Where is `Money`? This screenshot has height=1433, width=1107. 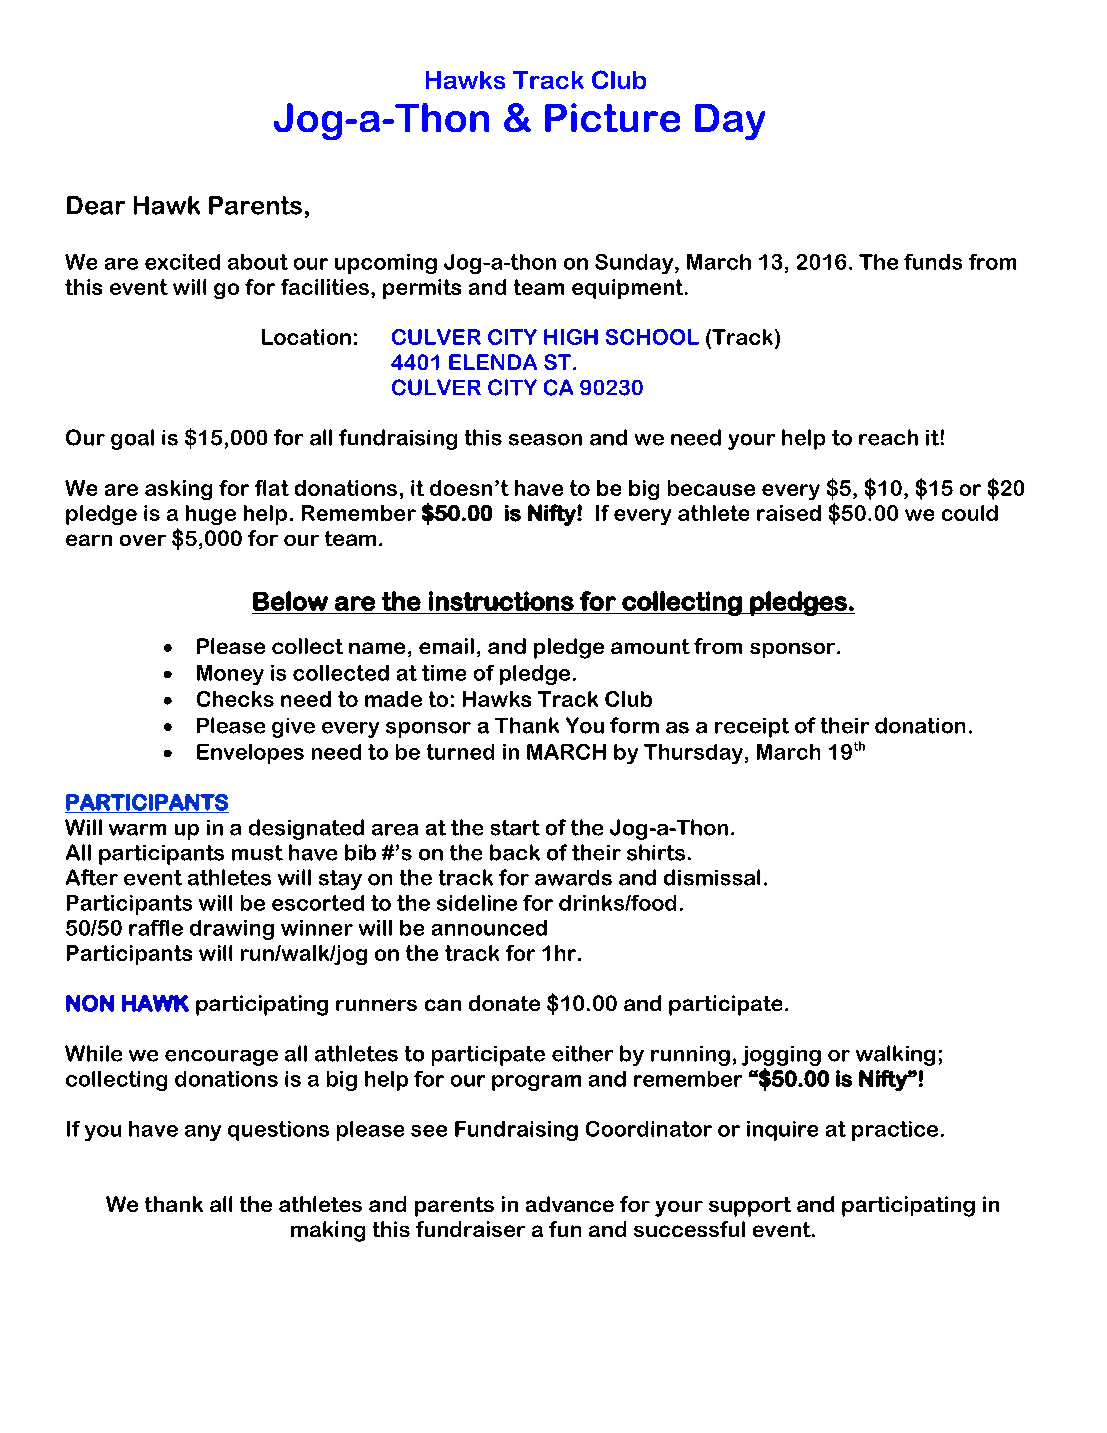
Money is located at coordinates (230, 675).
